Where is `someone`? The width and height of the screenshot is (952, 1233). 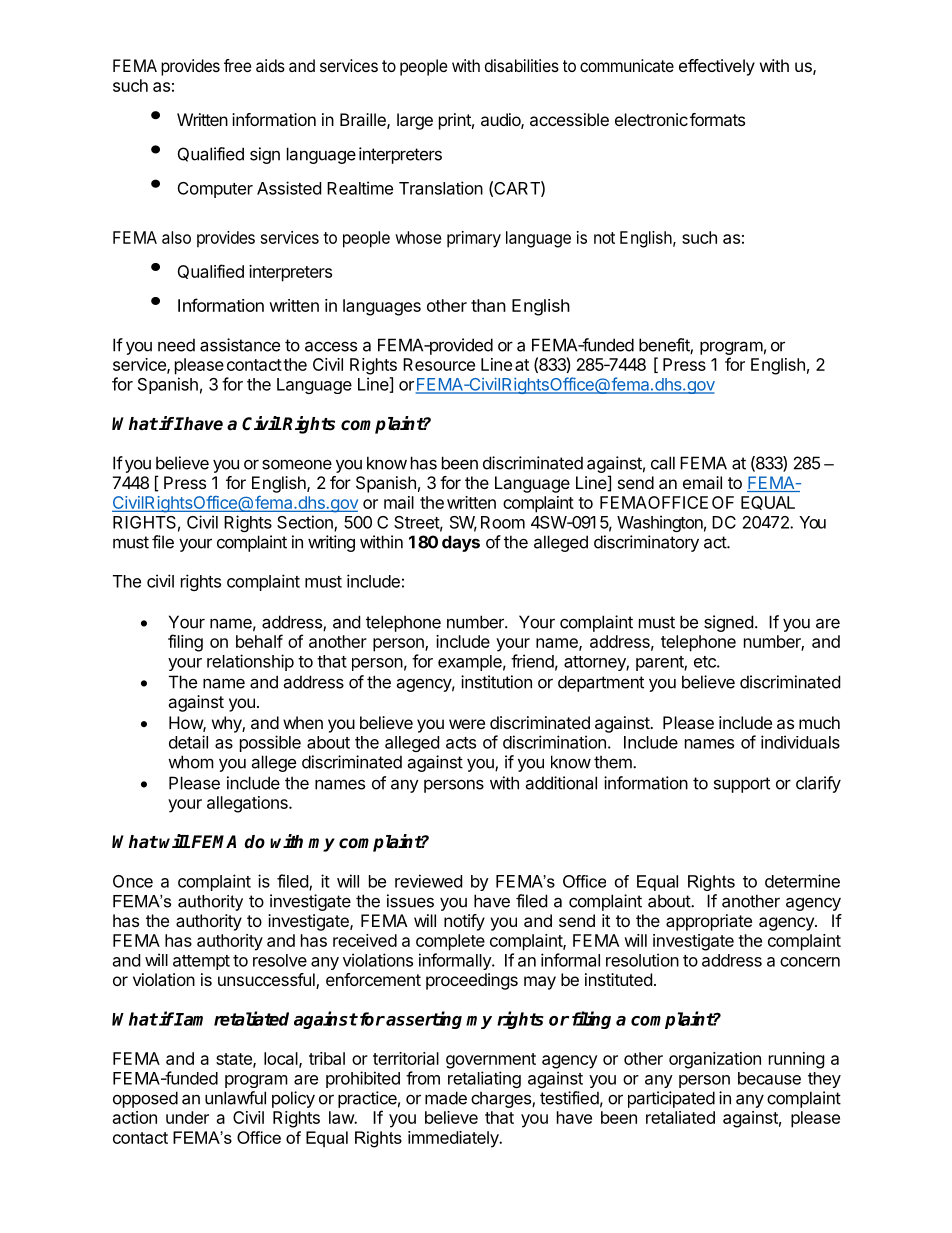
someone is located at coordinates (297, 464).
